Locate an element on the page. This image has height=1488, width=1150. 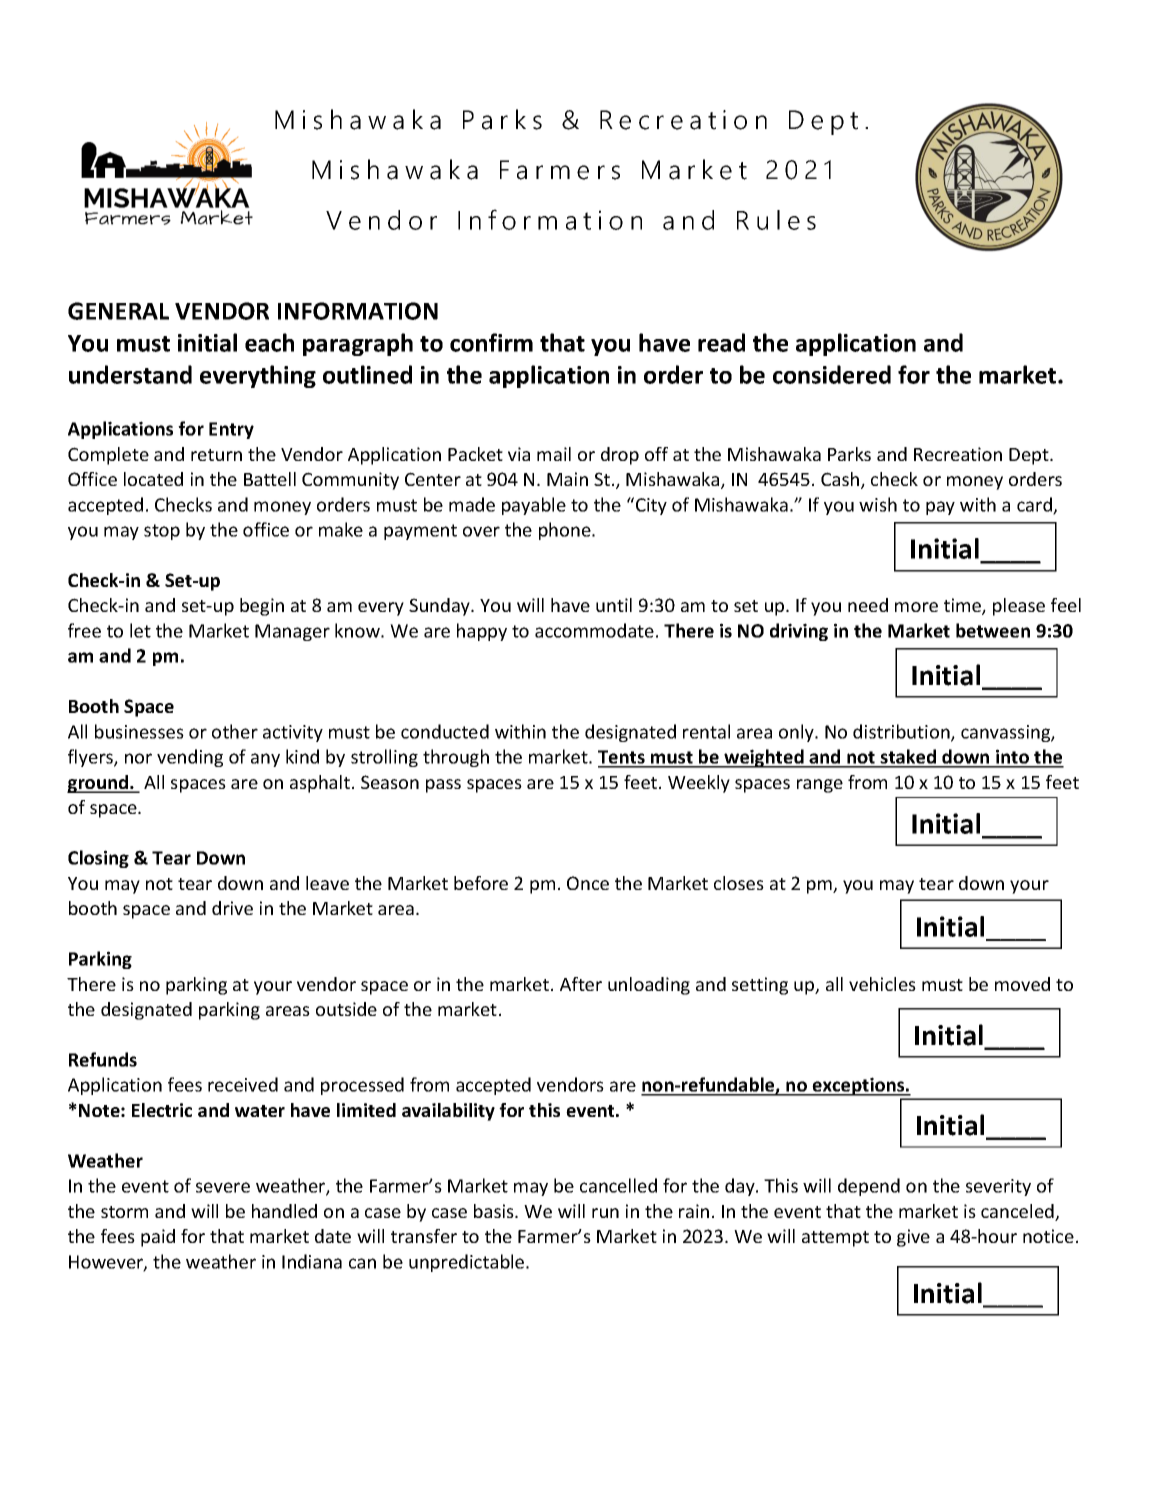
time is located at coordinates (963, 606).
